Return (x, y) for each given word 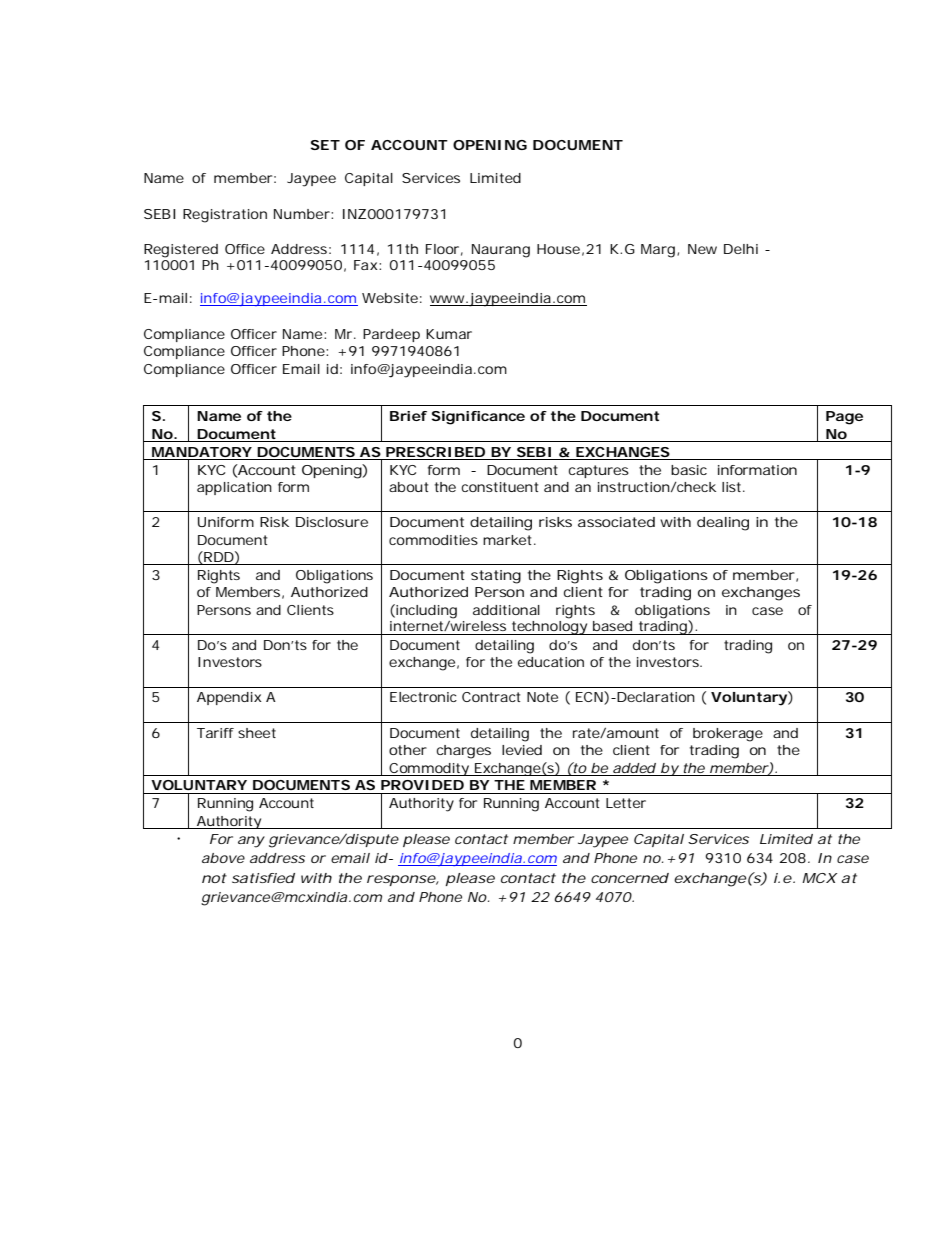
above (223, 858)
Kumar (449, 334)
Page (844, 418)
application (234, 488)
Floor (442, 249)
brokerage (728, 735)
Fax (366, 265)
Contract (491, 697)
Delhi (741, 249)
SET (325, 145)
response (401, 880)
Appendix (229, 698)
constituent (499, 487)
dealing (723, 524)
